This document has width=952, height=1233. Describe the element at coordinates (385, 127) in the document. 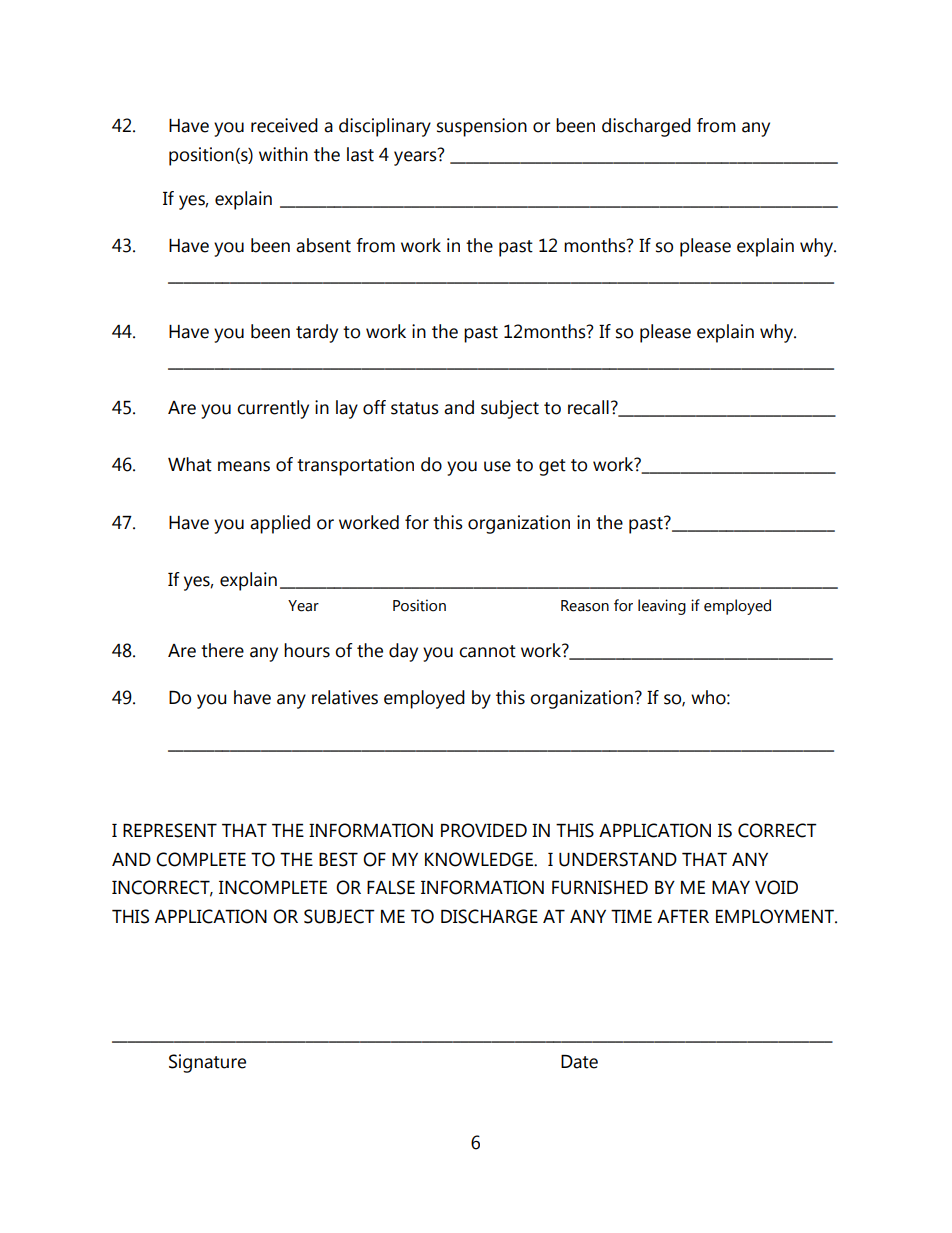

I see `disciplinary` at that location.
